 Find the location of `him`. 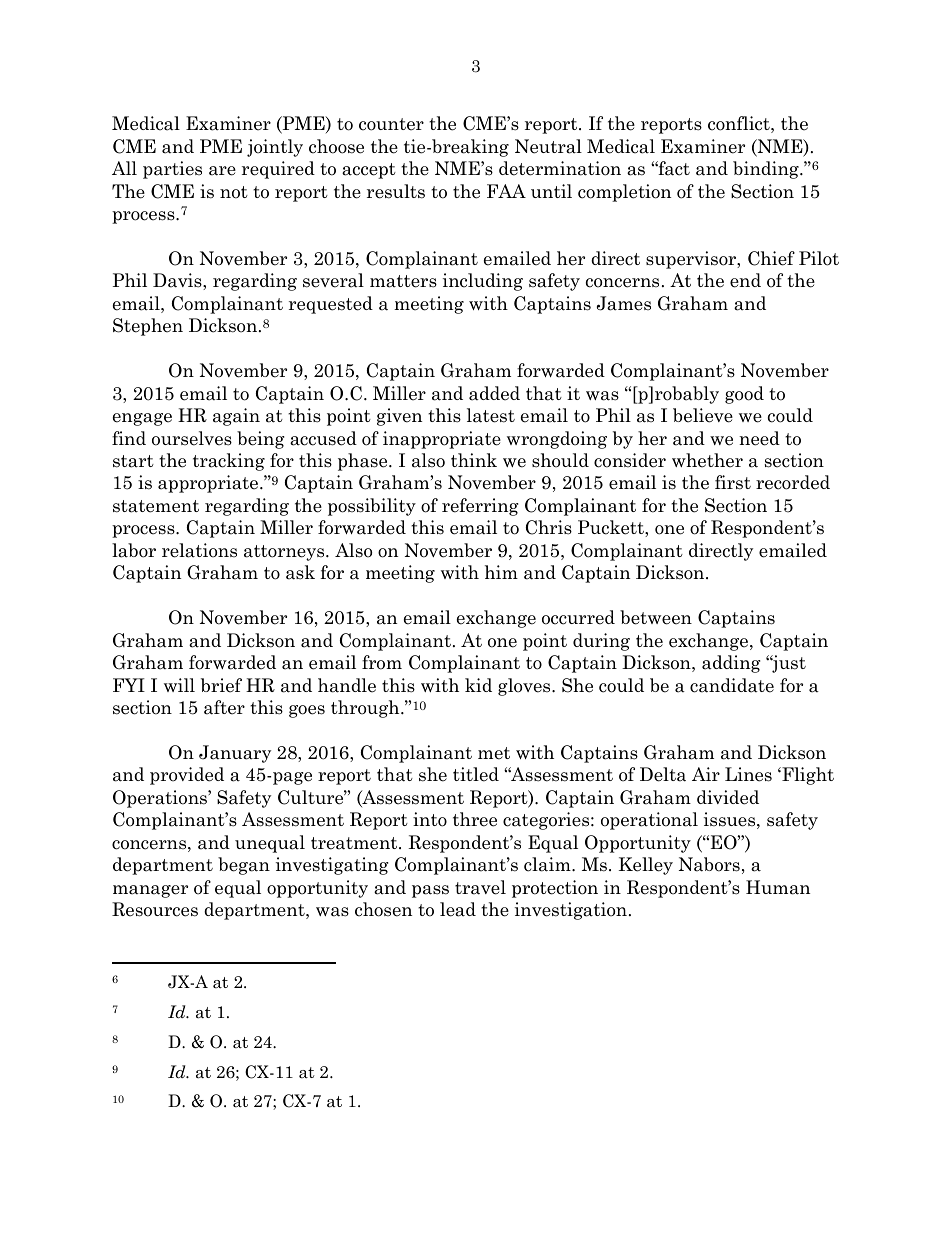

him is located at coordinates (501, 572).
